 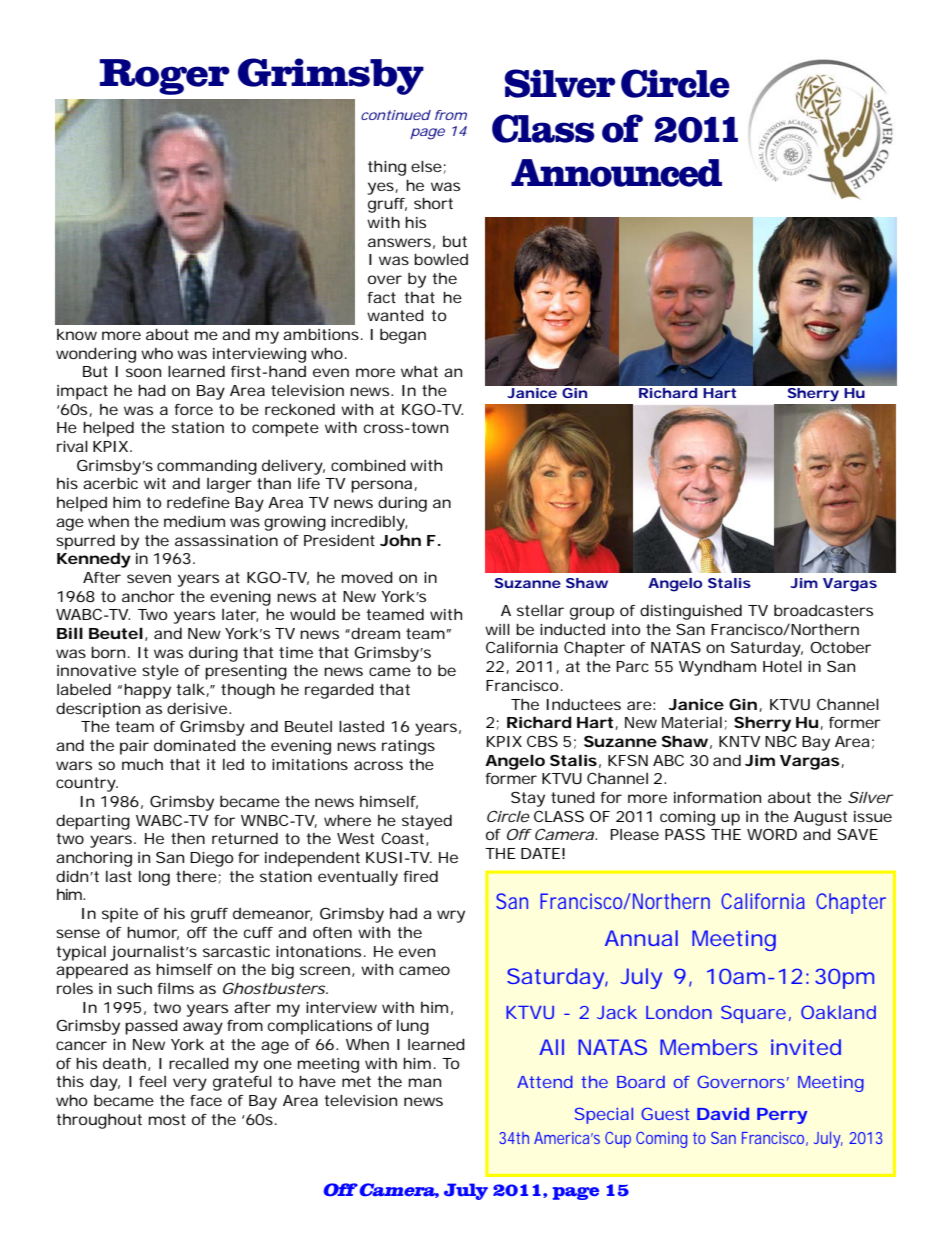 What do you see at coordinates (167, 1119) in the screenshot?
I see `most` at bounding box center [167, 1119].
